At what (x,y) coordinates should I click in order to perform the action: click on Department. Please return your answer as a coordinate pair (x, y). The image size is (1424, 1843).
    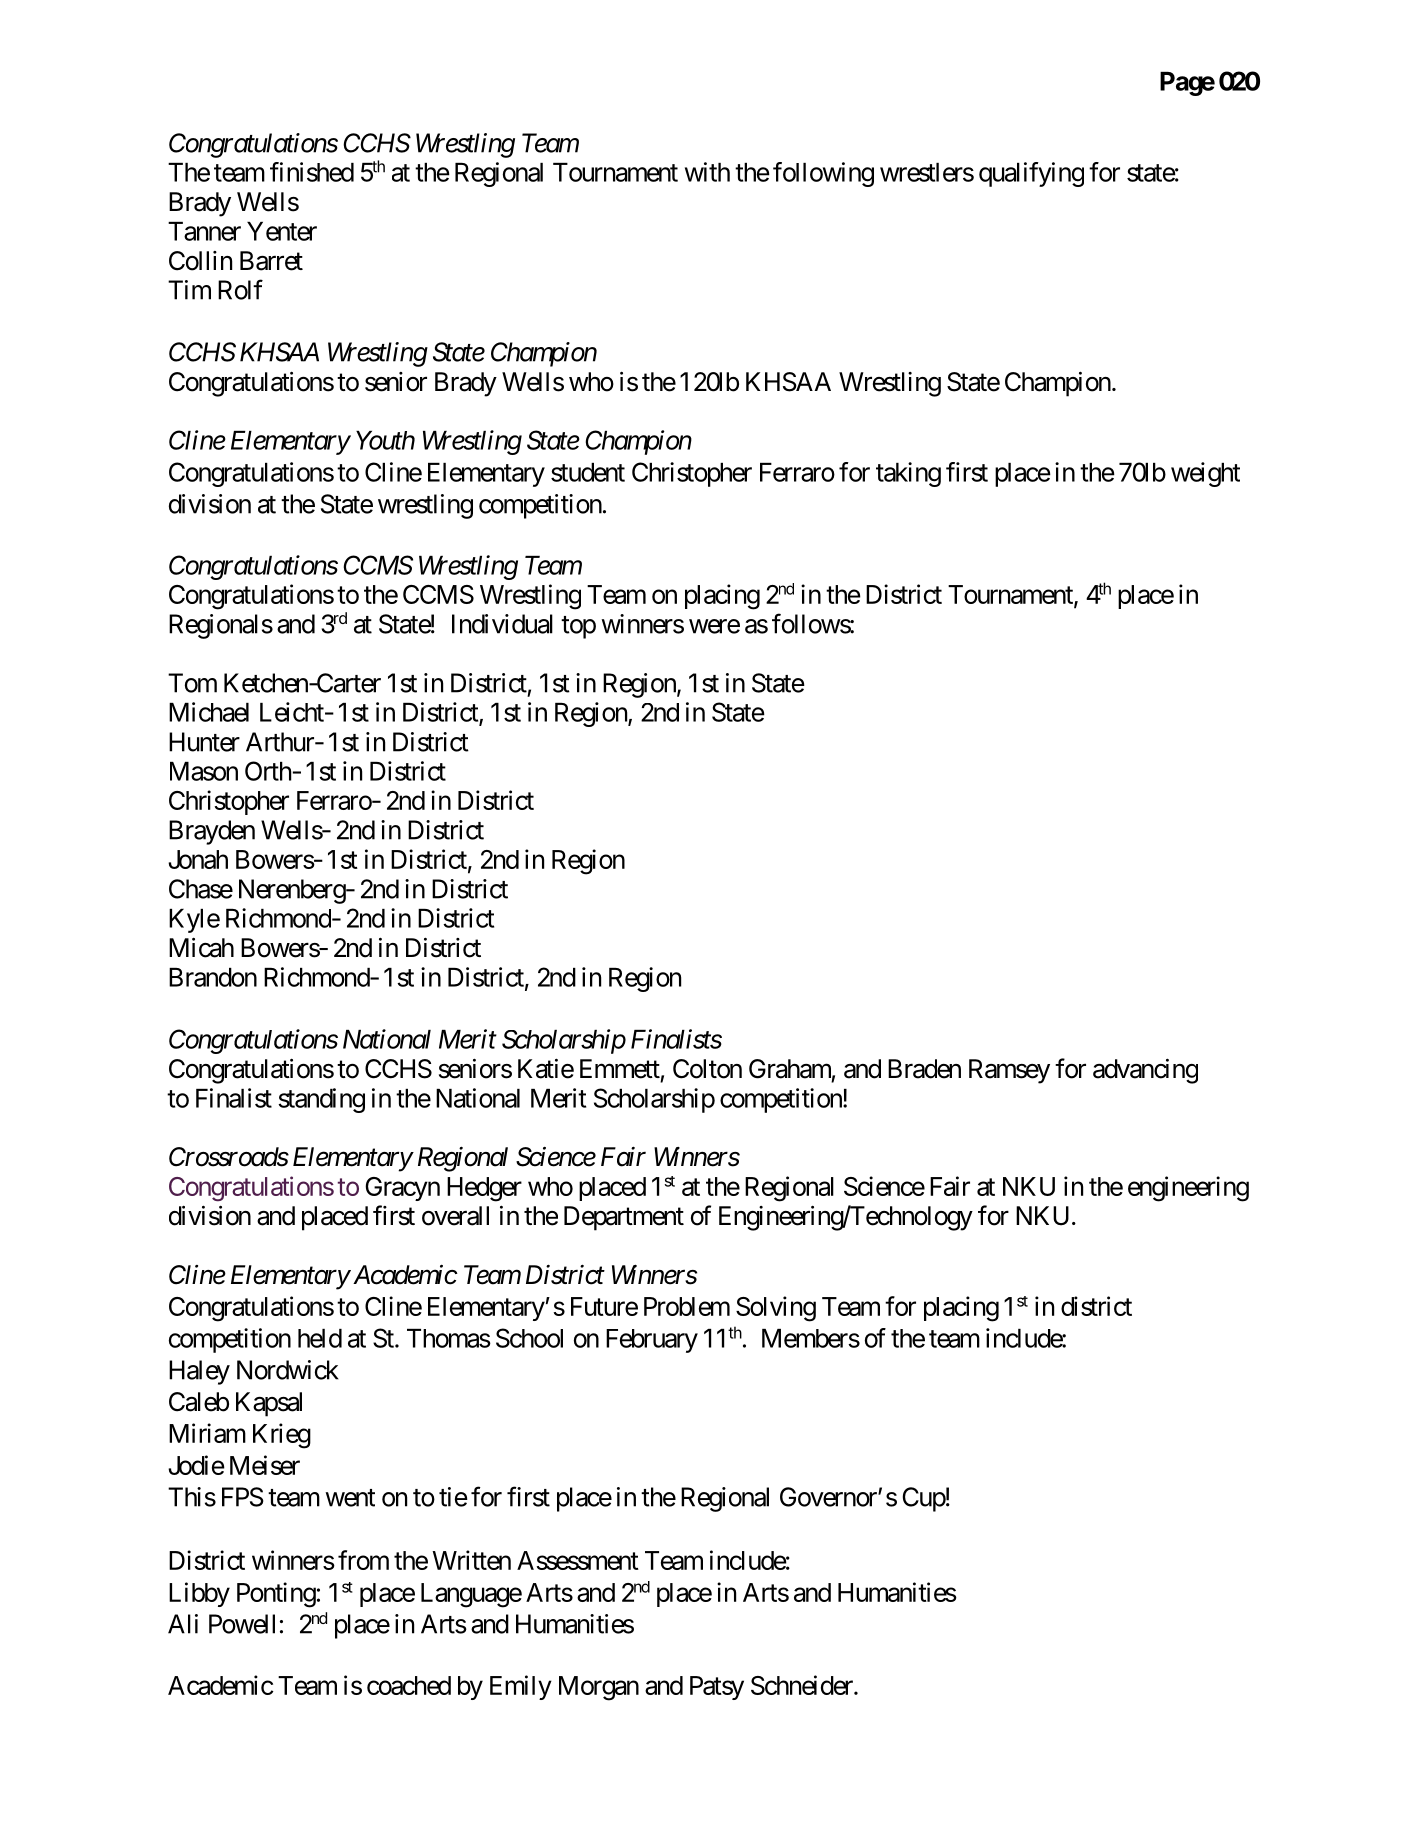
    Looking at the image, I should click on (624, 1218).
